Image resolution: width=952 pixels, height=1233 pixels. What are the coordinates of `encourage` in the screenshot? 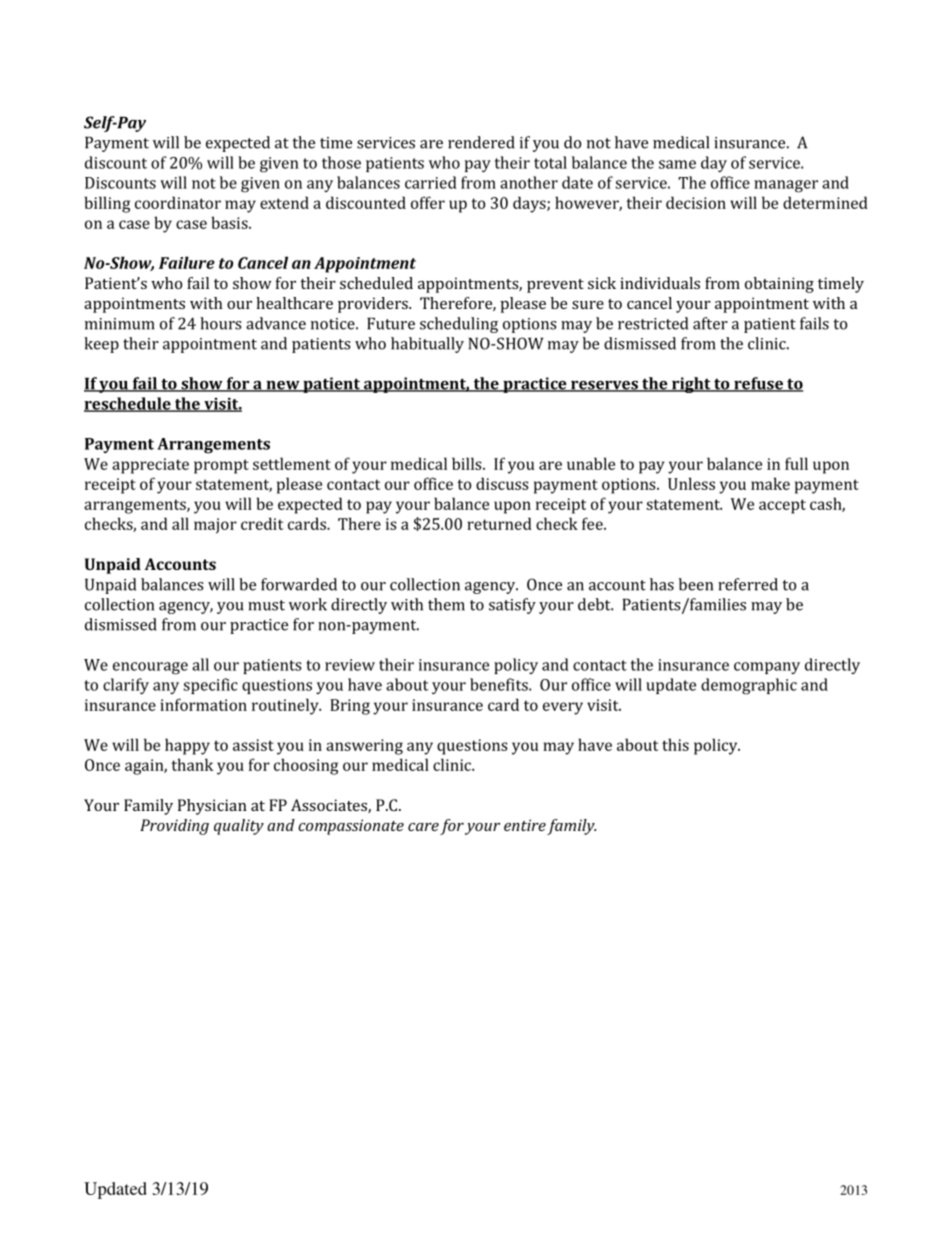 It's located at (150, 668).
